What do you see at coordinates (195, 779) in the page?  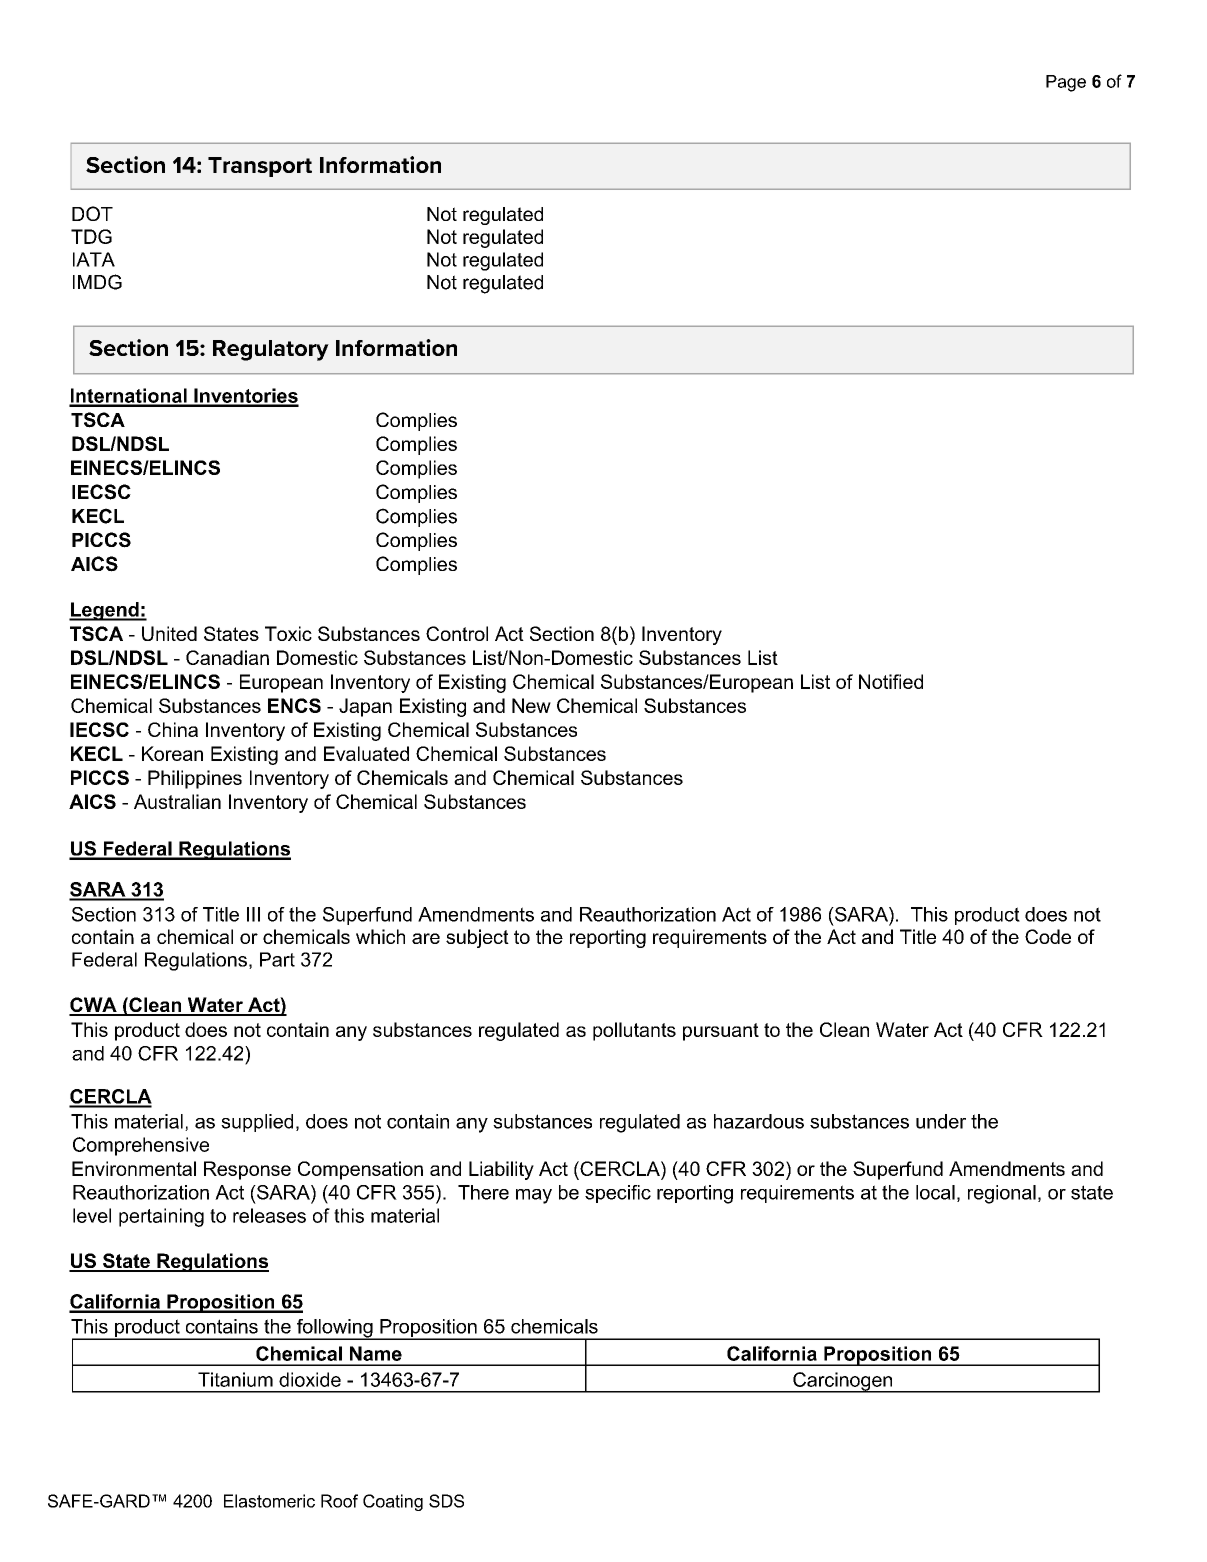 I see `Philippines` at bounding box center [195, 779].
